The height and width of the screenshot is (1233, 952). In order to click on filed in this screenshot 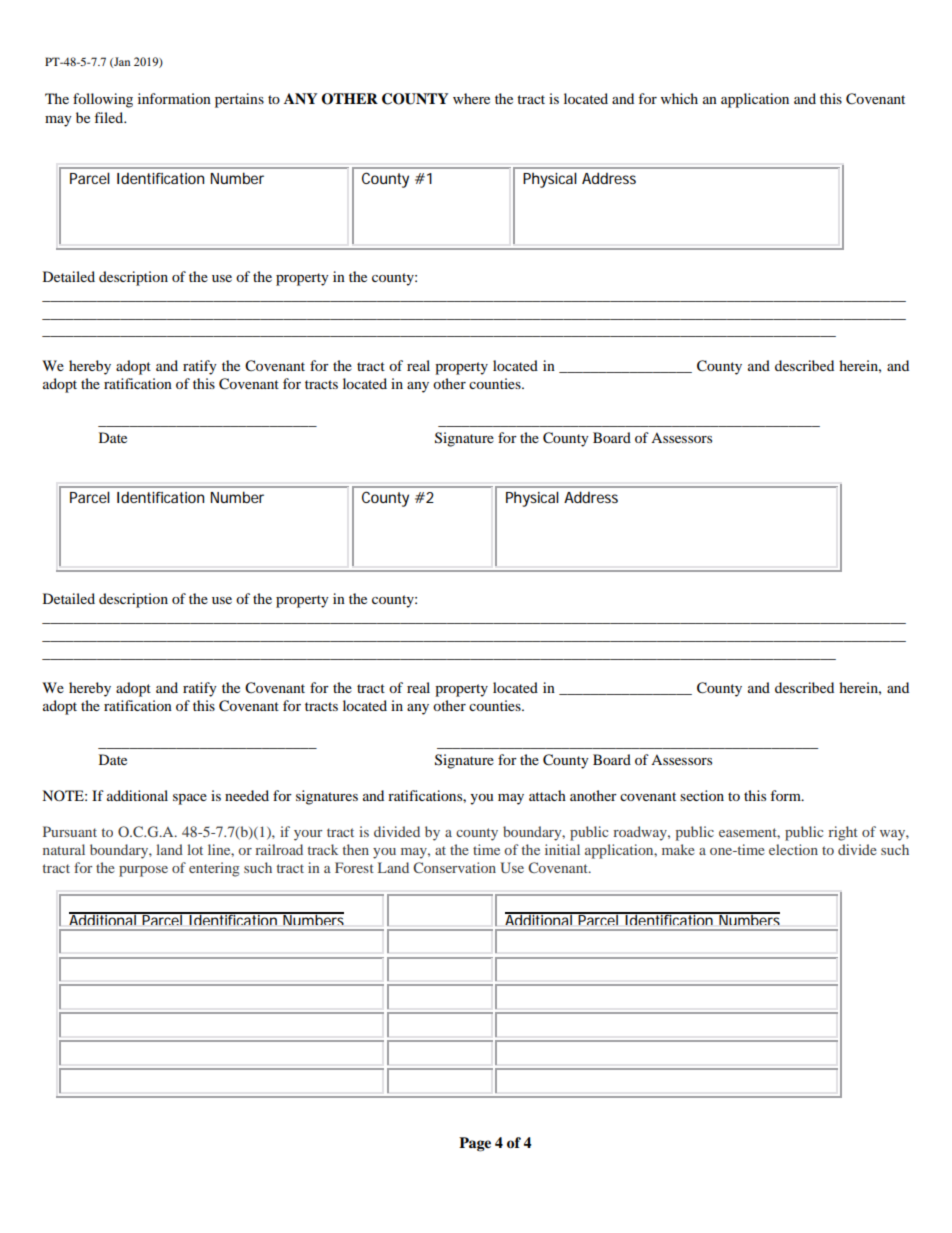, I will do `click(110, 117)`.
